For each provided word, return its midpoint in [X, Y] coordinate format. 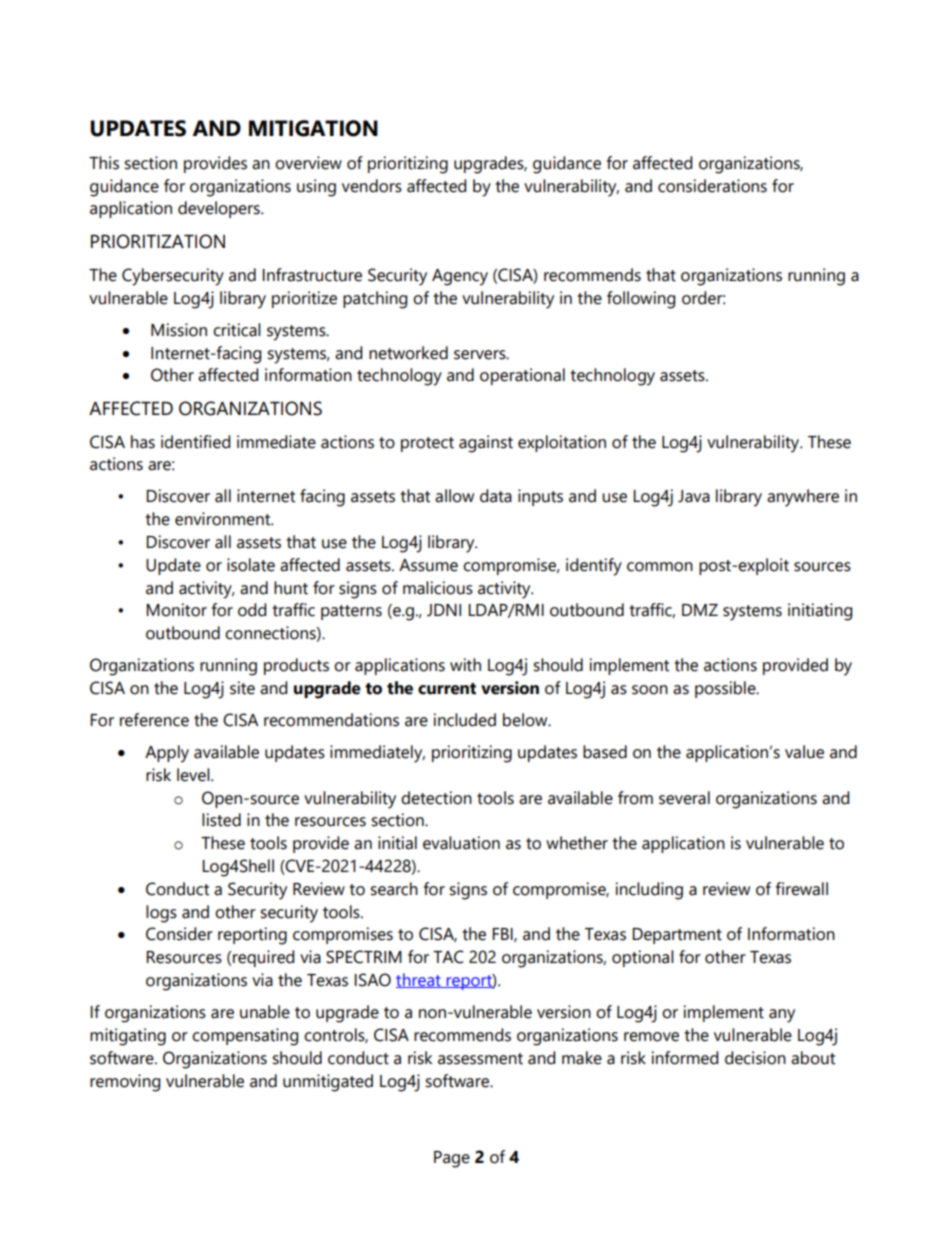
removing [125, 1083]
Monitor [176, 610]
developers [220, 209]
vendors [372, 186]
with [465, 665]
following [641, 300]
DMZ [700, 610]
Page [452, 1159]
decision [755, 1058]
